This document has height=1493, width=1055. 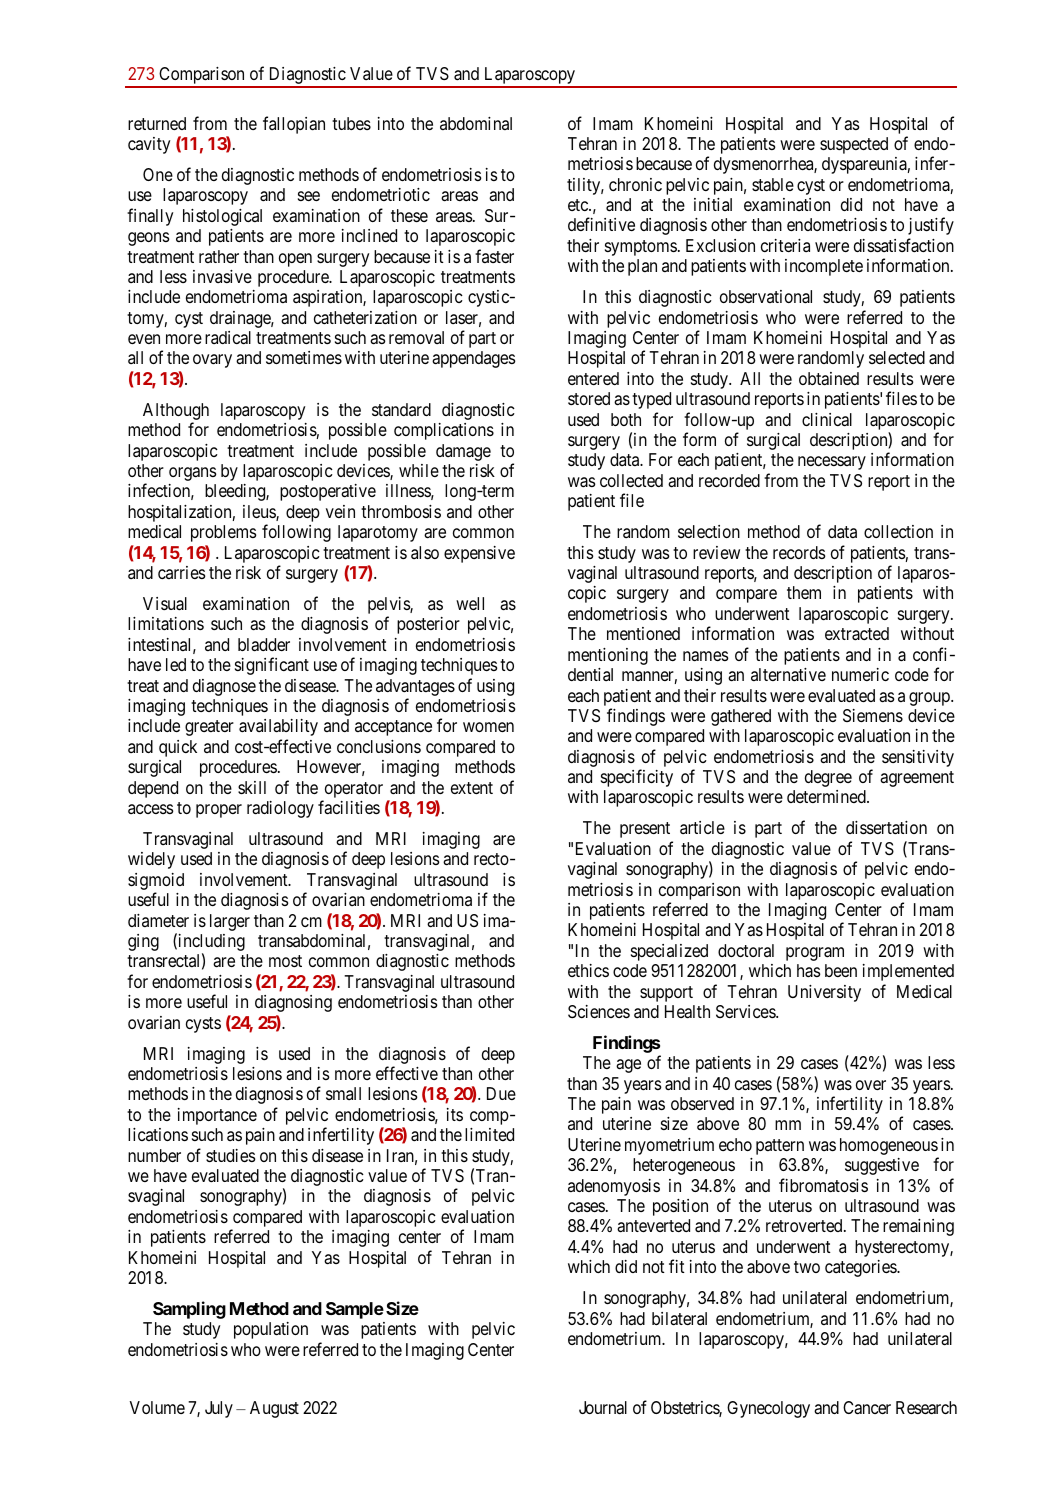 What do you see at coordinates (222, 217) in the document?
I see `histological` at bounding box center [222, 217].
